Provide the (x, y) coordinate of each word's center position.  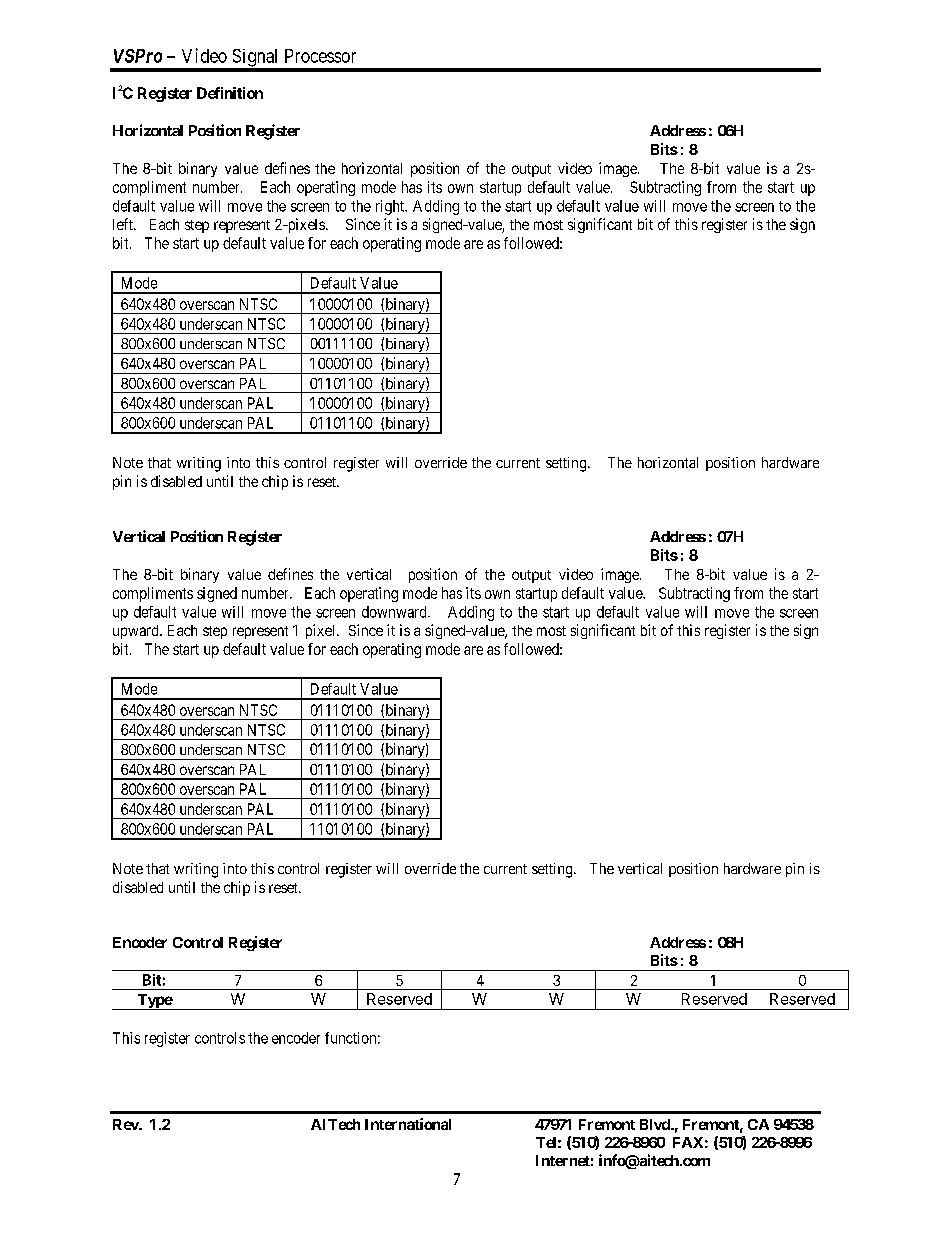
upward (137, 632)
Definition (230, 93)
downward (395, 612)
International (408, 1124)
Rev (126, 1124)
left (124, 224)
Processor (320, 56)
